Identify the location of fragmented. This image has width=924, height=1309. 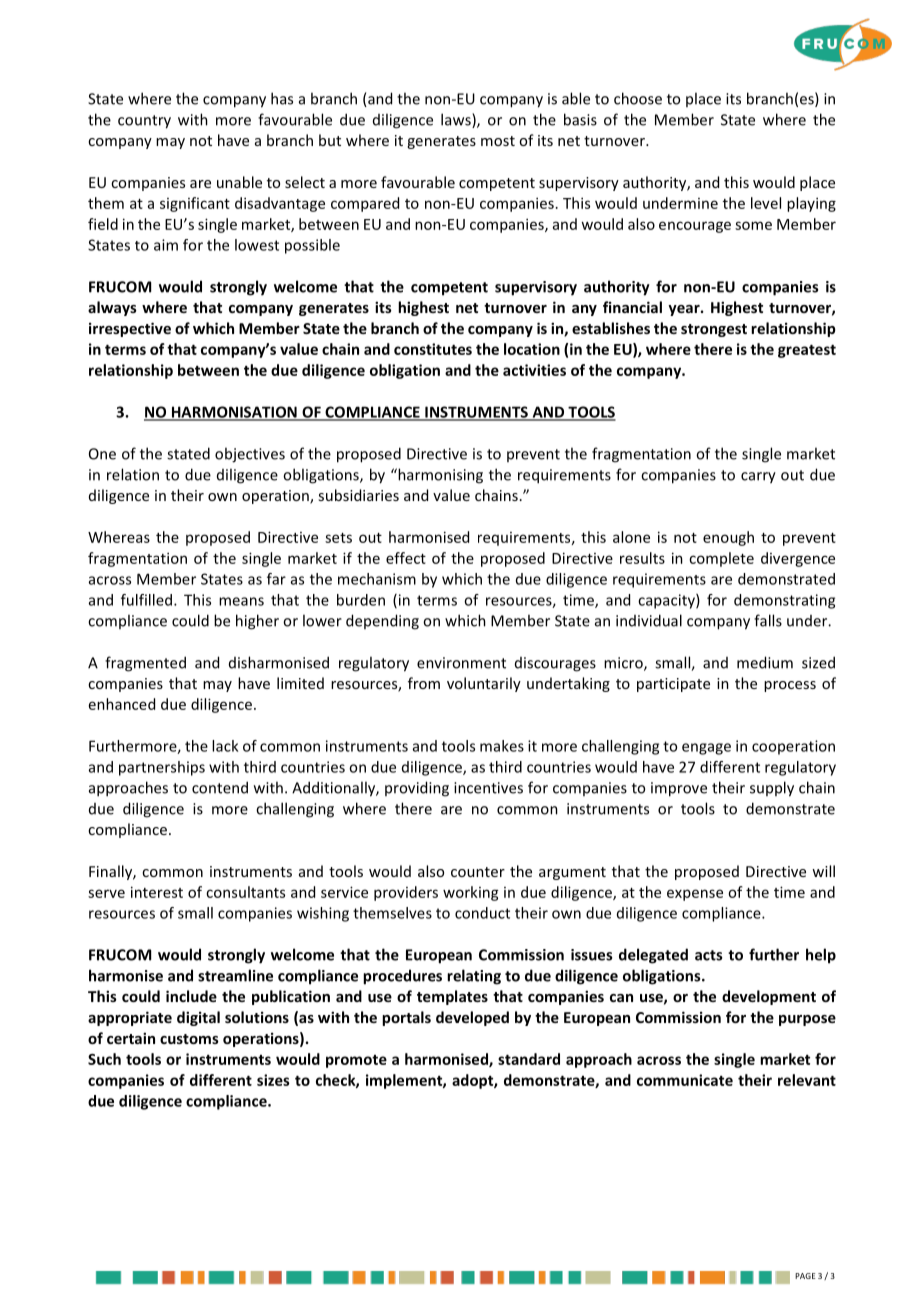
(145, 664).
